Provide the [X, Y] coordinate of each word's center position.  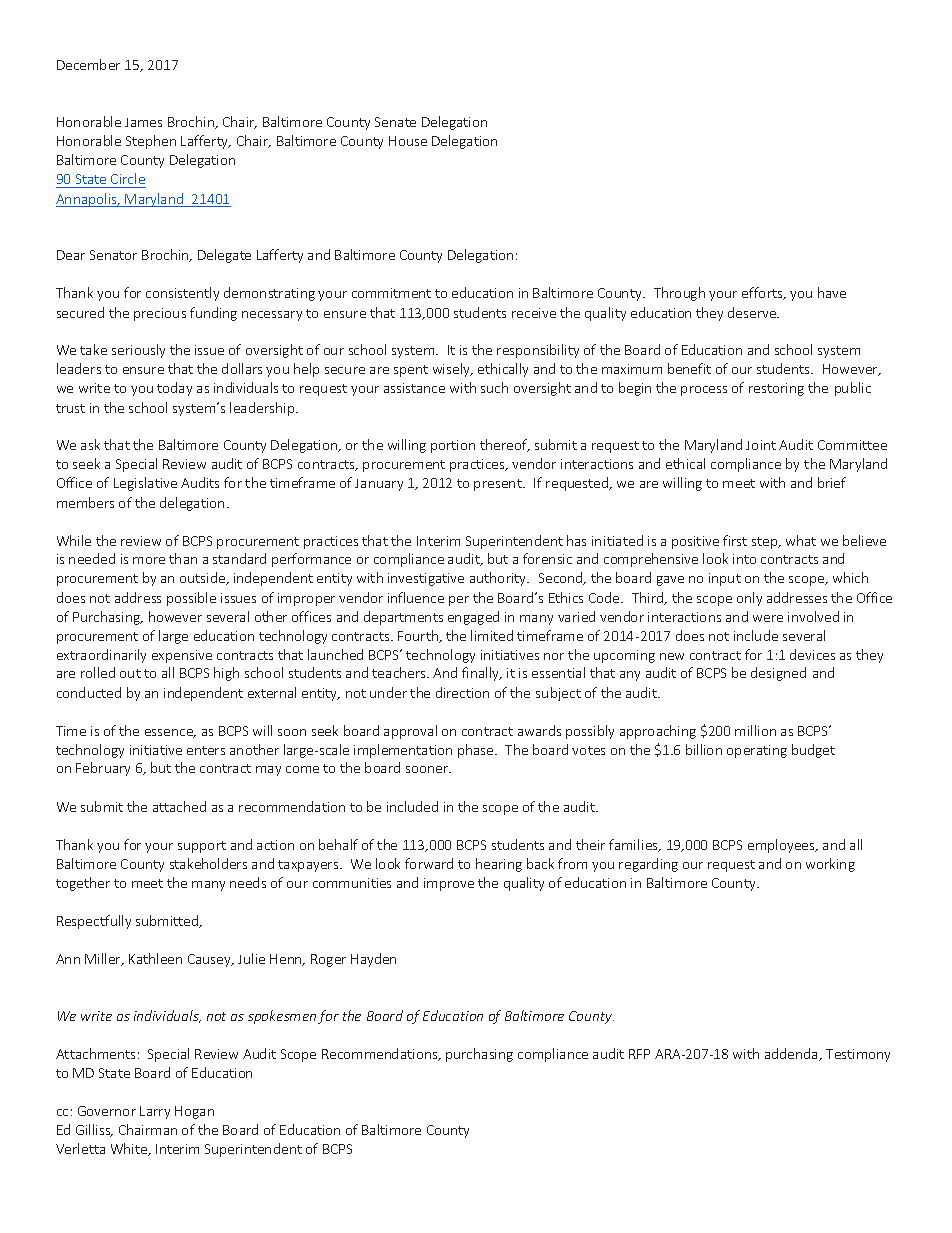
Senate [395, 122]
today [174, 389]
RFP [639, 1054]
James [143, 122]
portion [453, 446]
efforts [763, 293]
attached [179, 806]
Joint [761, 445]
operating [757, 751]
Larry [155, 1112]
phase [477, 751]
